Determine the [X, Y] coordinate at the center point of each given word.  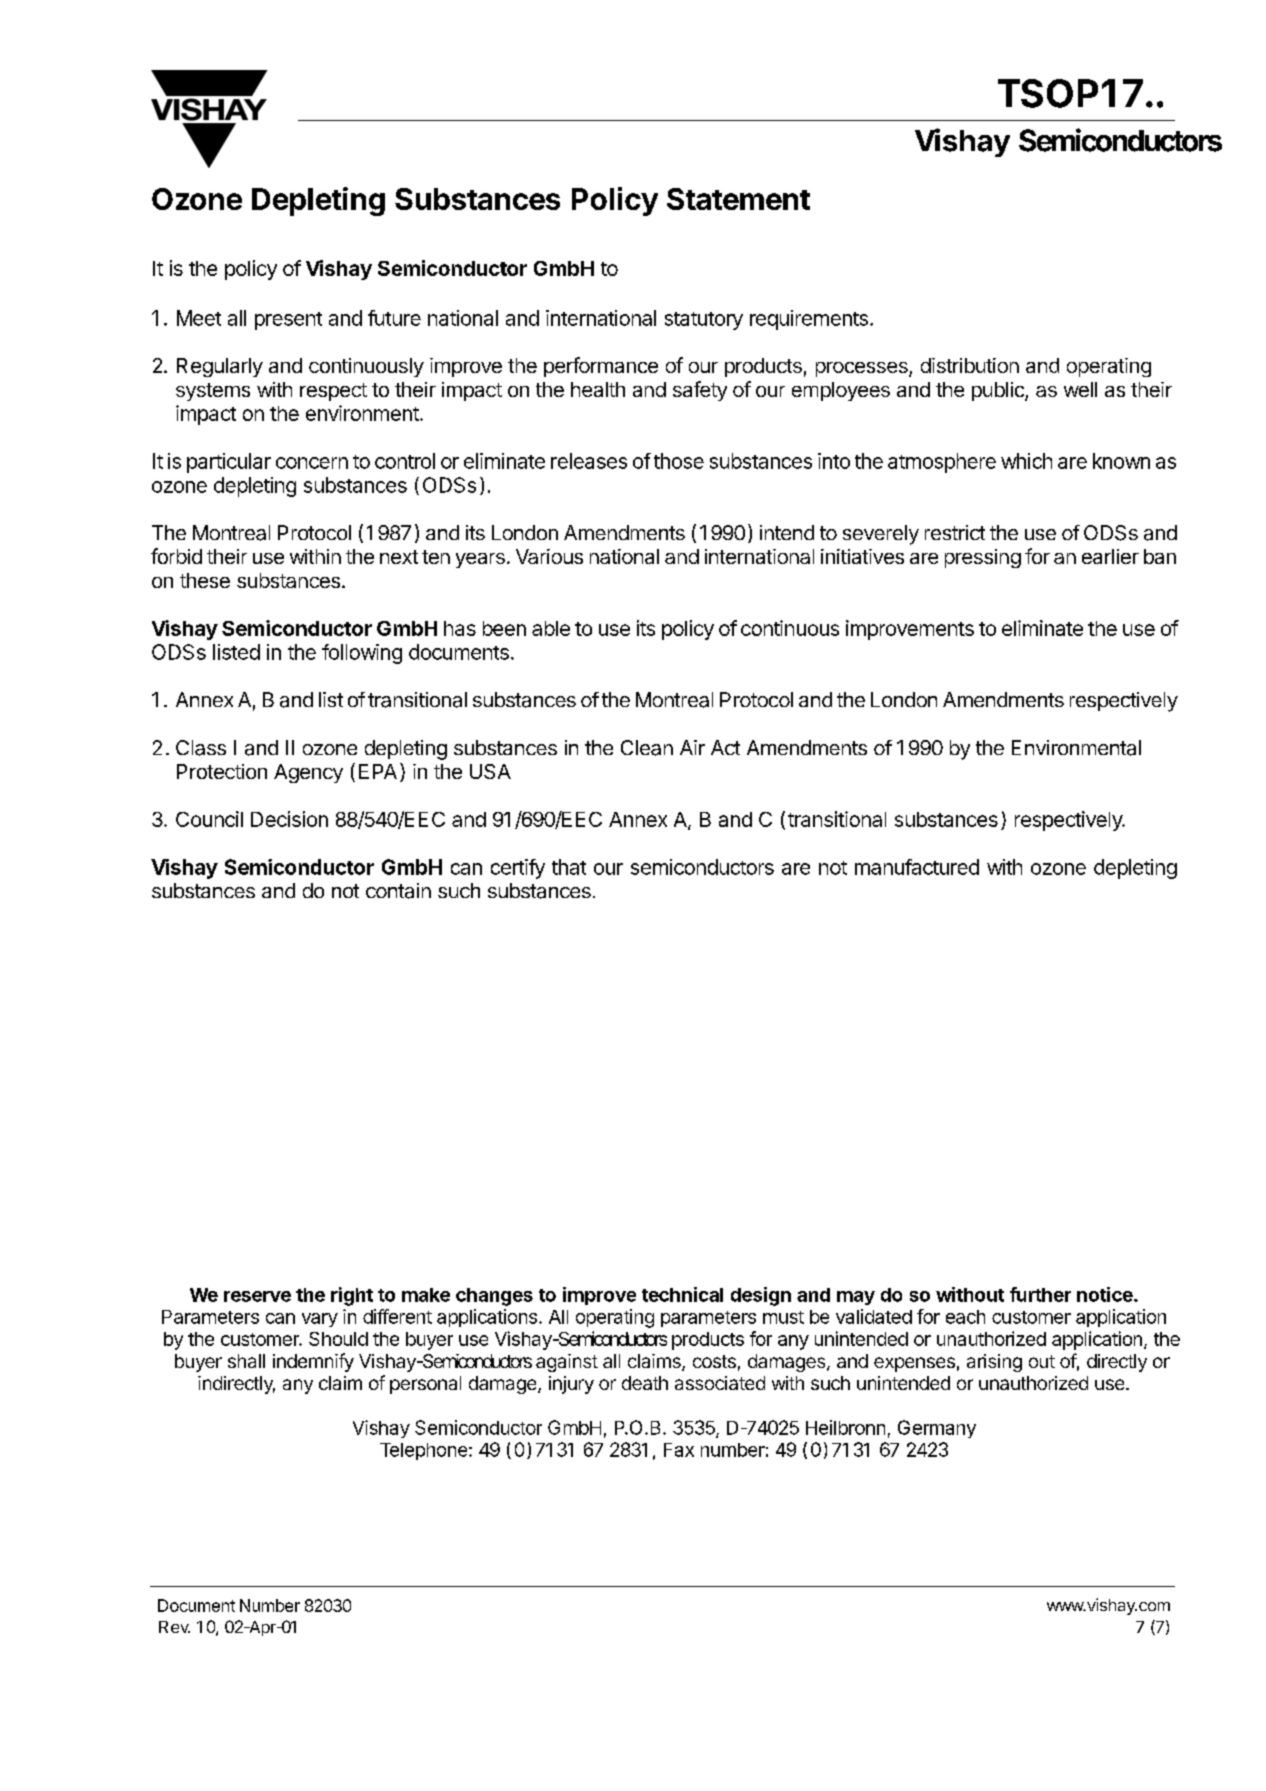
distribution [970, 365]
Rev [174, 1627]
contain [398, 891]
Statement [738, 199]
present [288, 321]
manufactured [917, 867]
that [569, 867]
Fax [679, 1450]
